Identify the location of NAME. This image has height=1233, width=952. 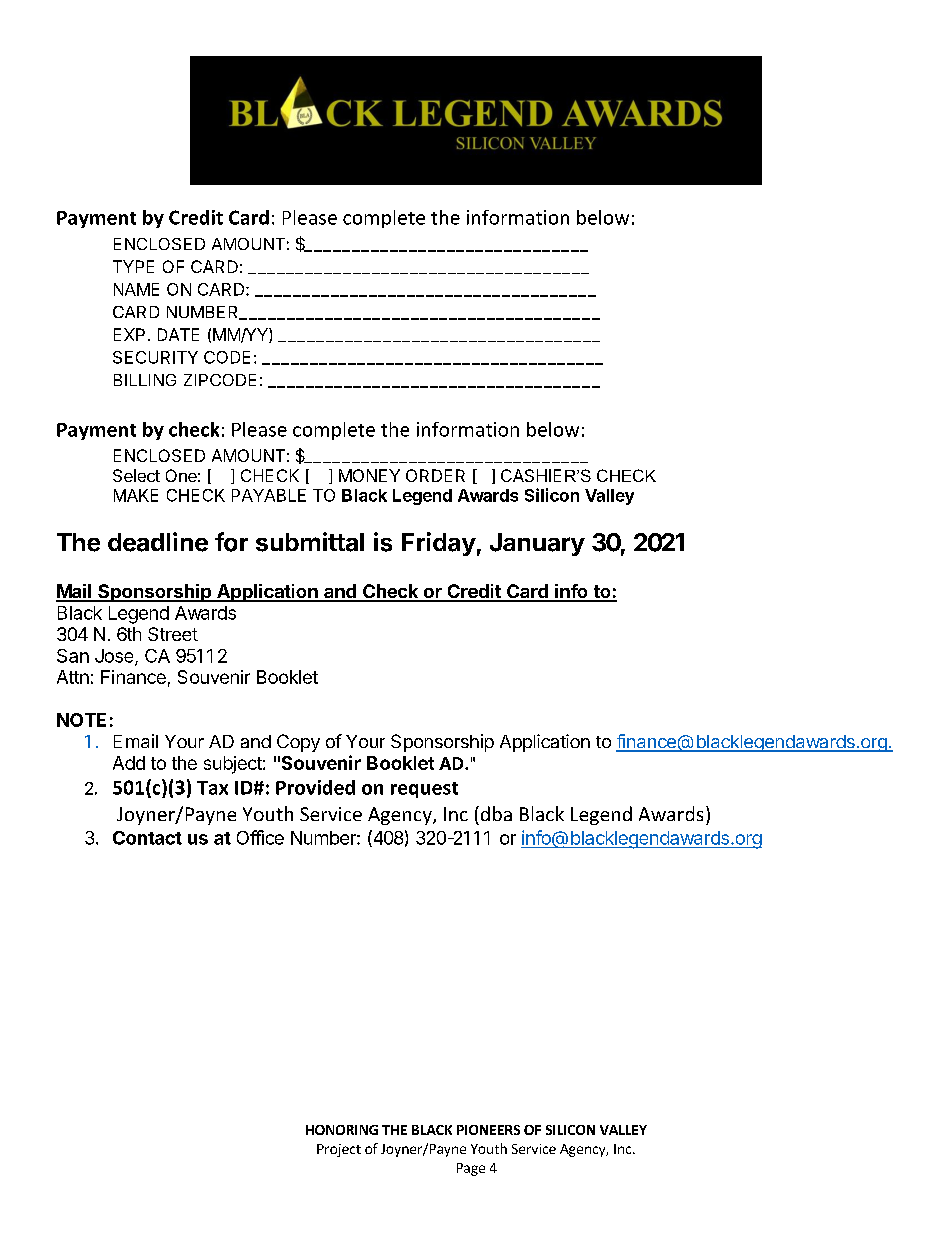
(136, 289).
